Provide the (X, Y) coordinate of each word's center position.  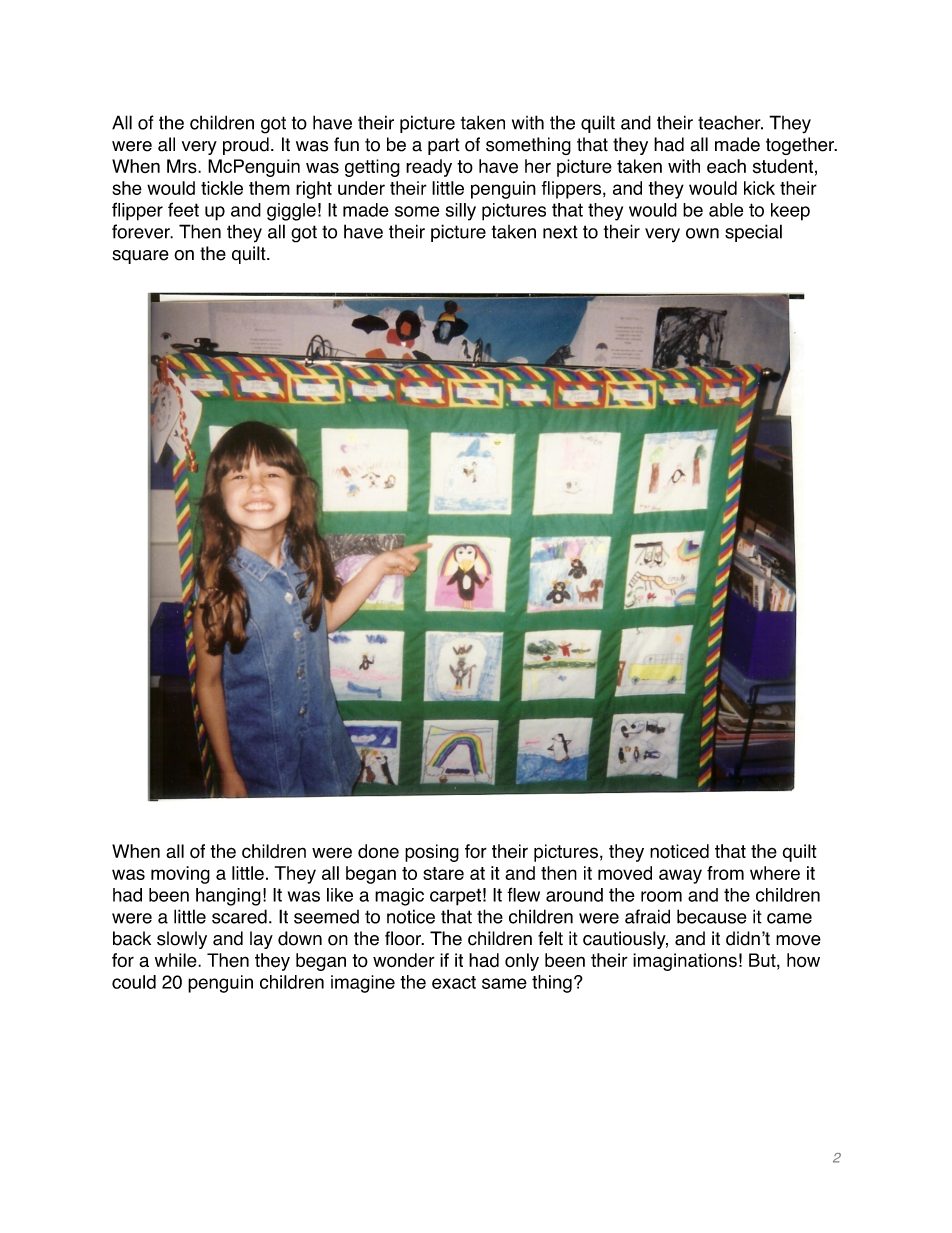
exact (454, 982)
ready (429, 168)
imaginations (685, 962)
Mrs (183, 166)
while (177, 960)
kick (759, 188)
